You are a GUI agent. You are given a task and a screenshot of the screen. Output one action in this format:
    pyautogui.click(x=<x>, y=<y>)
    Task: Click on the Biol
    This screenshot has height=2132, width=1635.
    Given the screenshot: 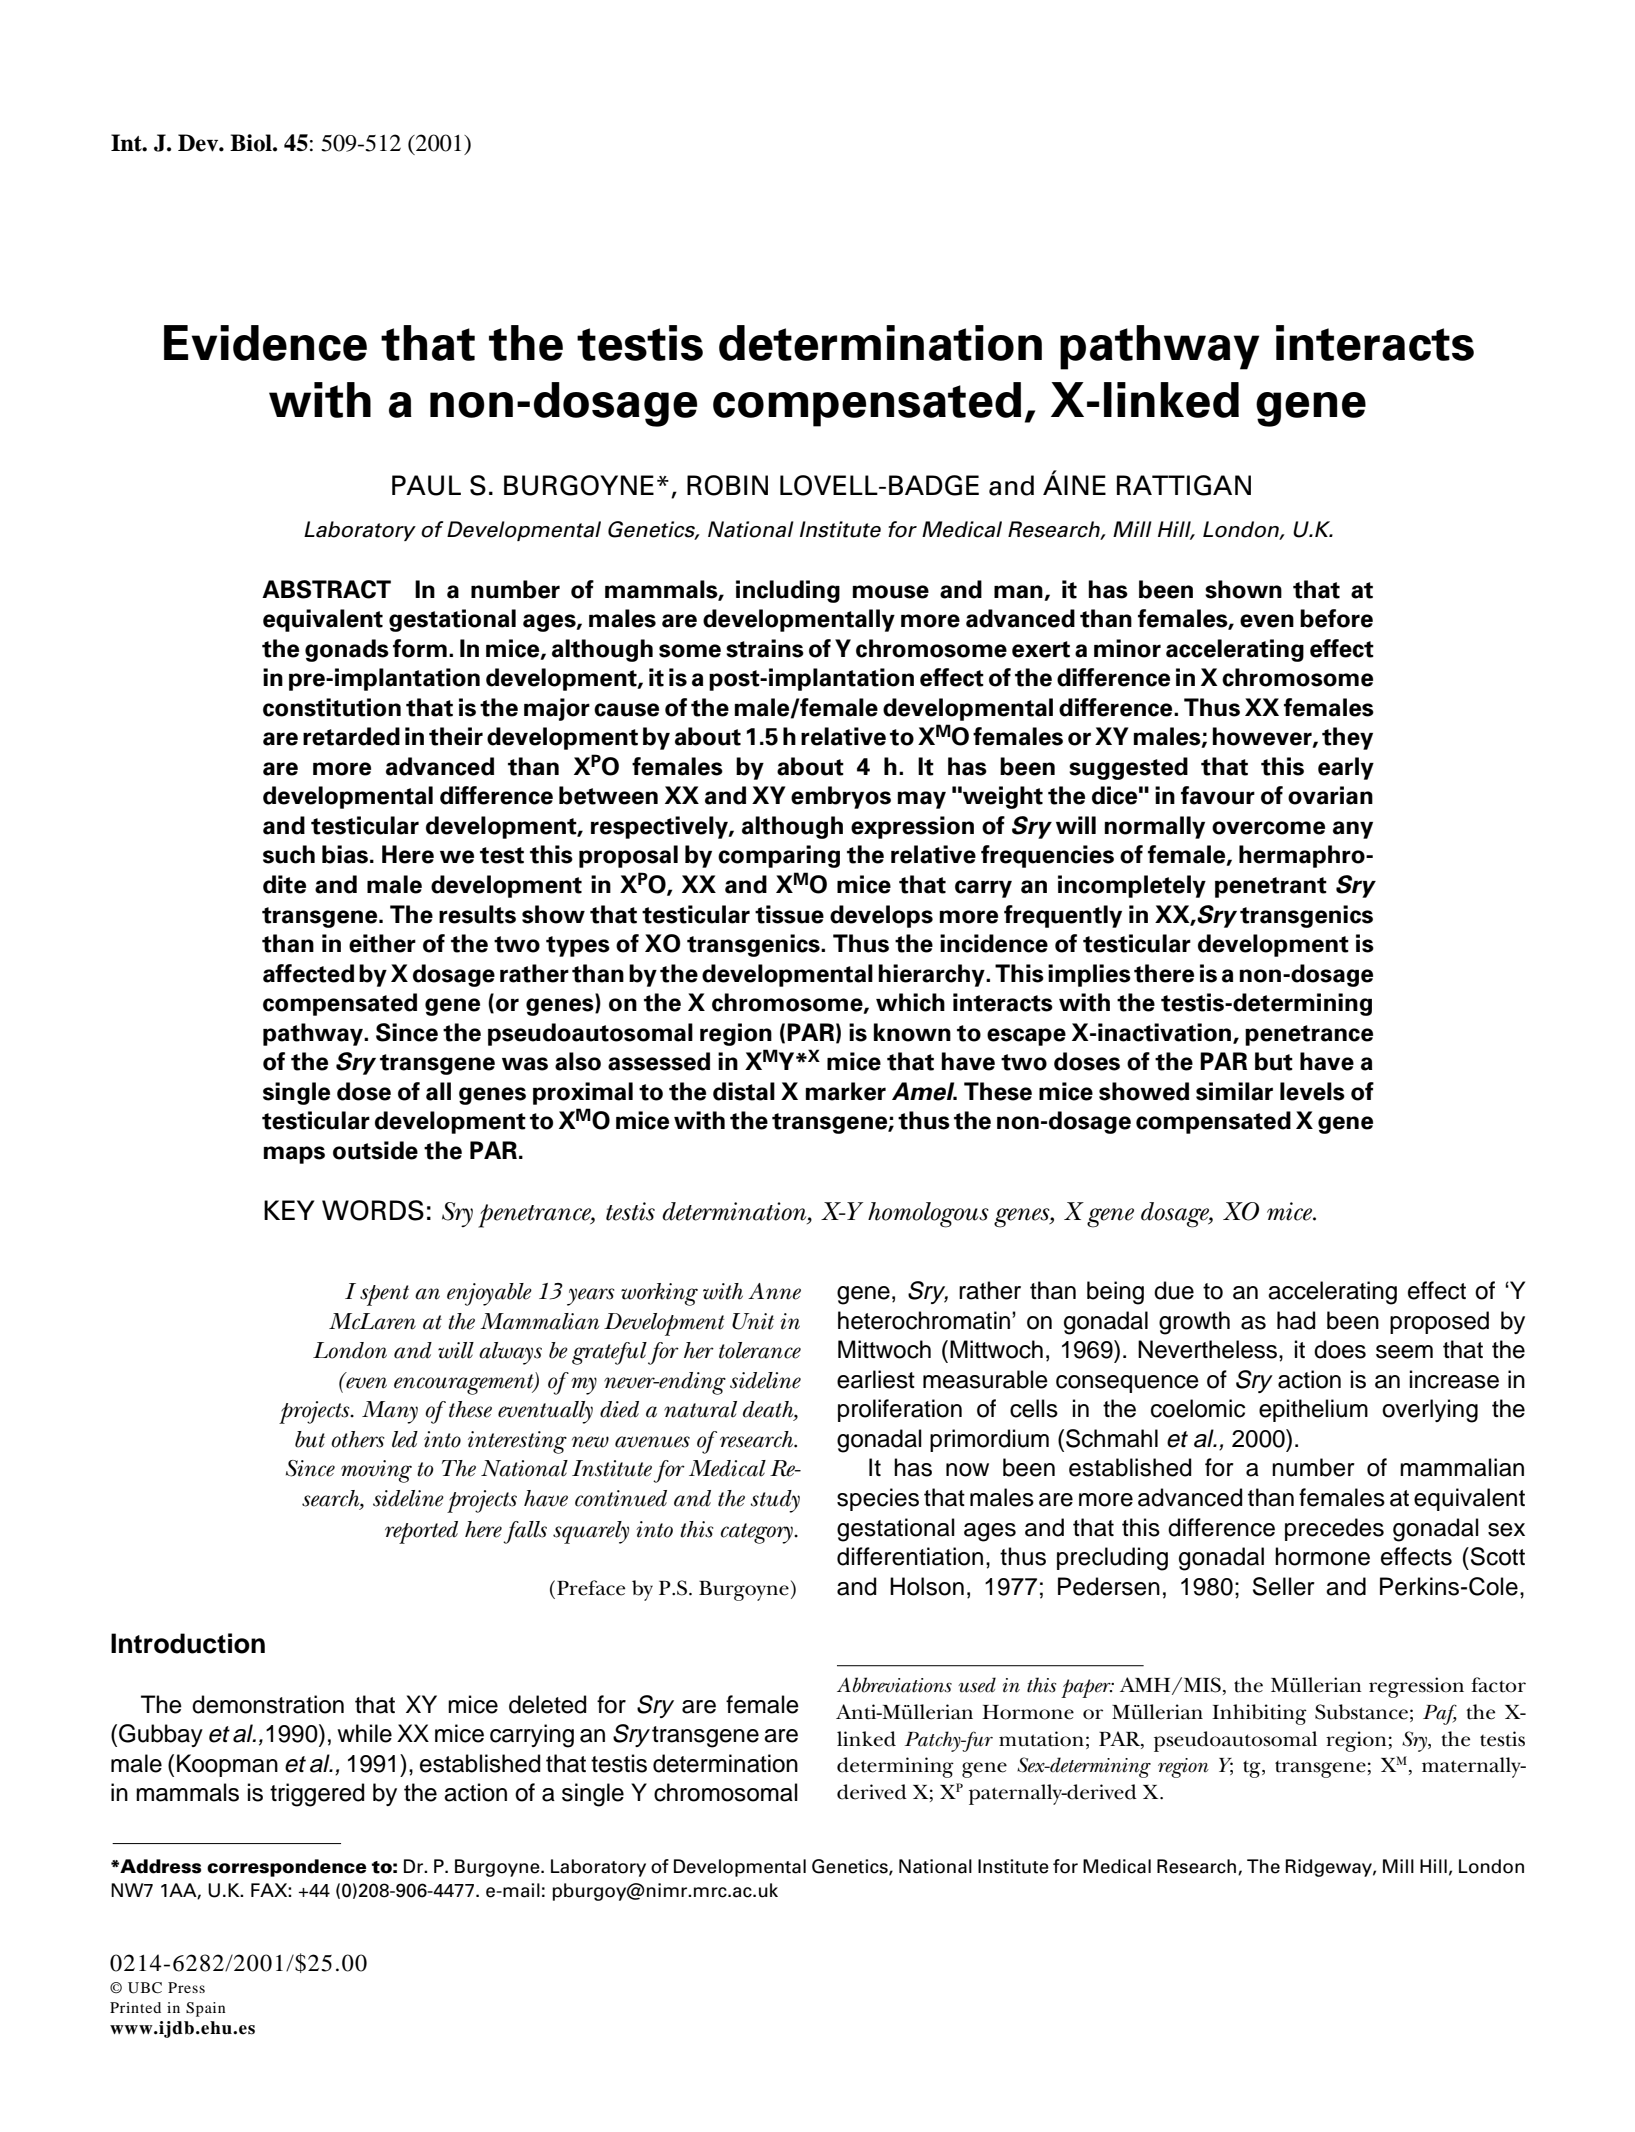 What is the action you would take?
    pyautogui.click(x=252, y=143)
